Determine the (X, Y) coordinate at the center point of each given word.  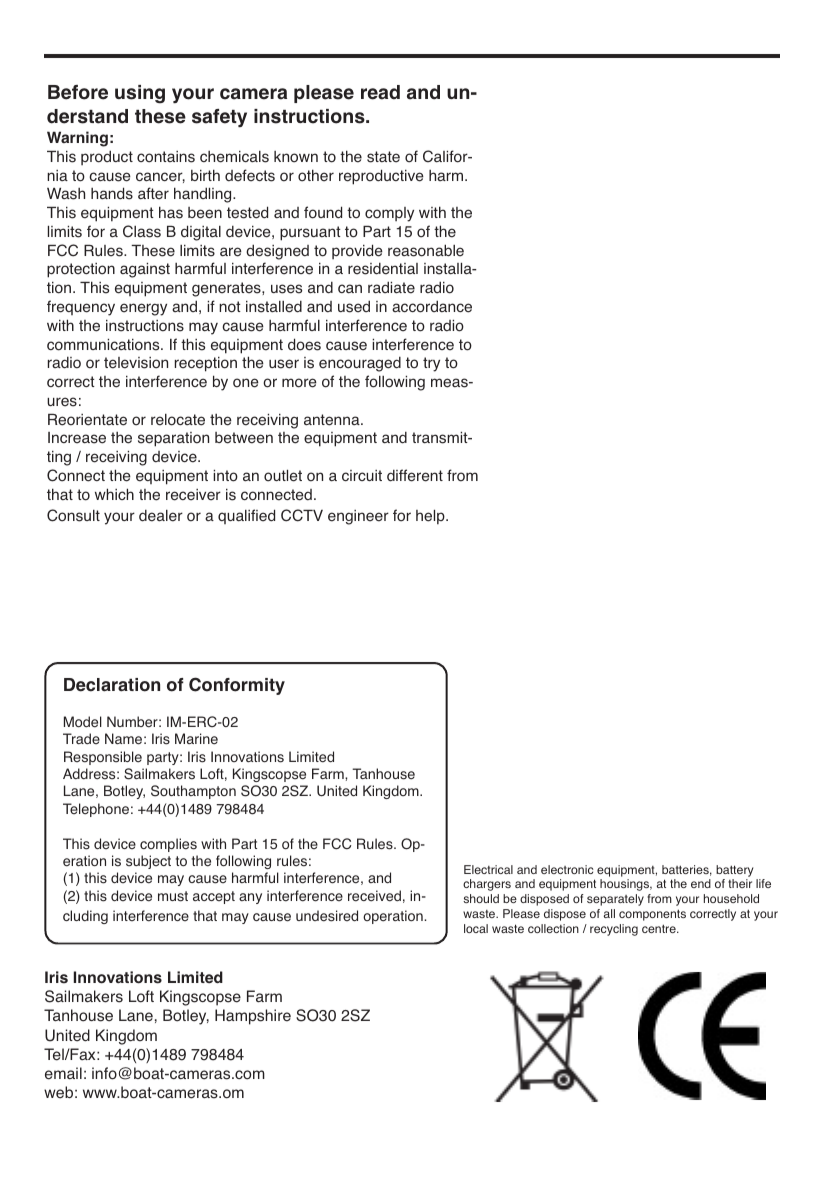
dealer (161, 515)
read (380, 92)
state (383, 157)
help (431, 517)
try (431, 364)
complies (168, 845)
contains (166, 157)
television (136, 363)
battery (734, 871)
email (63, 1073)
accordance (432, 306)
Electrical (488, 869)
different (415, 475)
